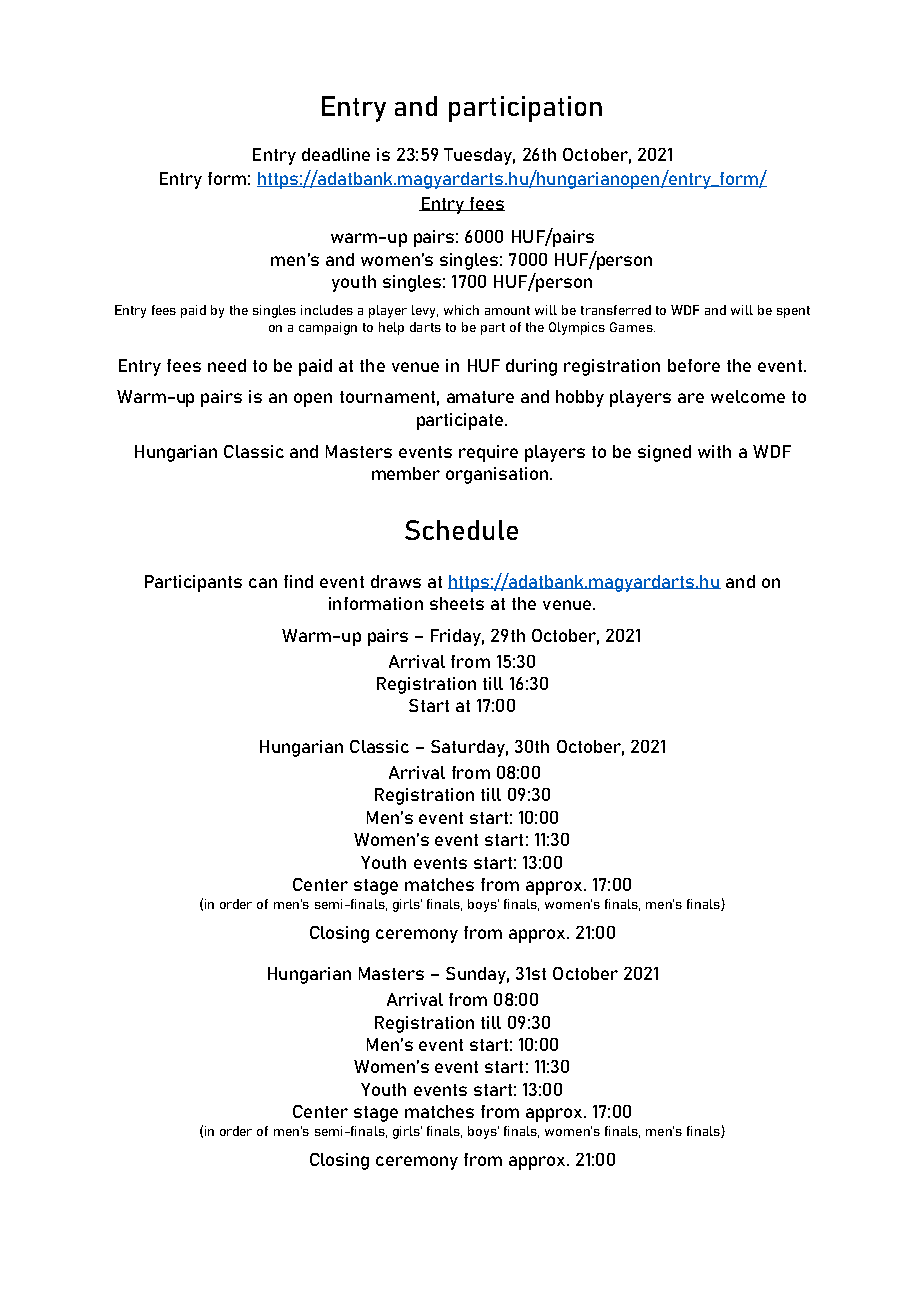 Image resolution: width=924 pixels, height=1308 pixels. Describe the element at coordinates (507, 310) in the page. I see `amount` at that location.
